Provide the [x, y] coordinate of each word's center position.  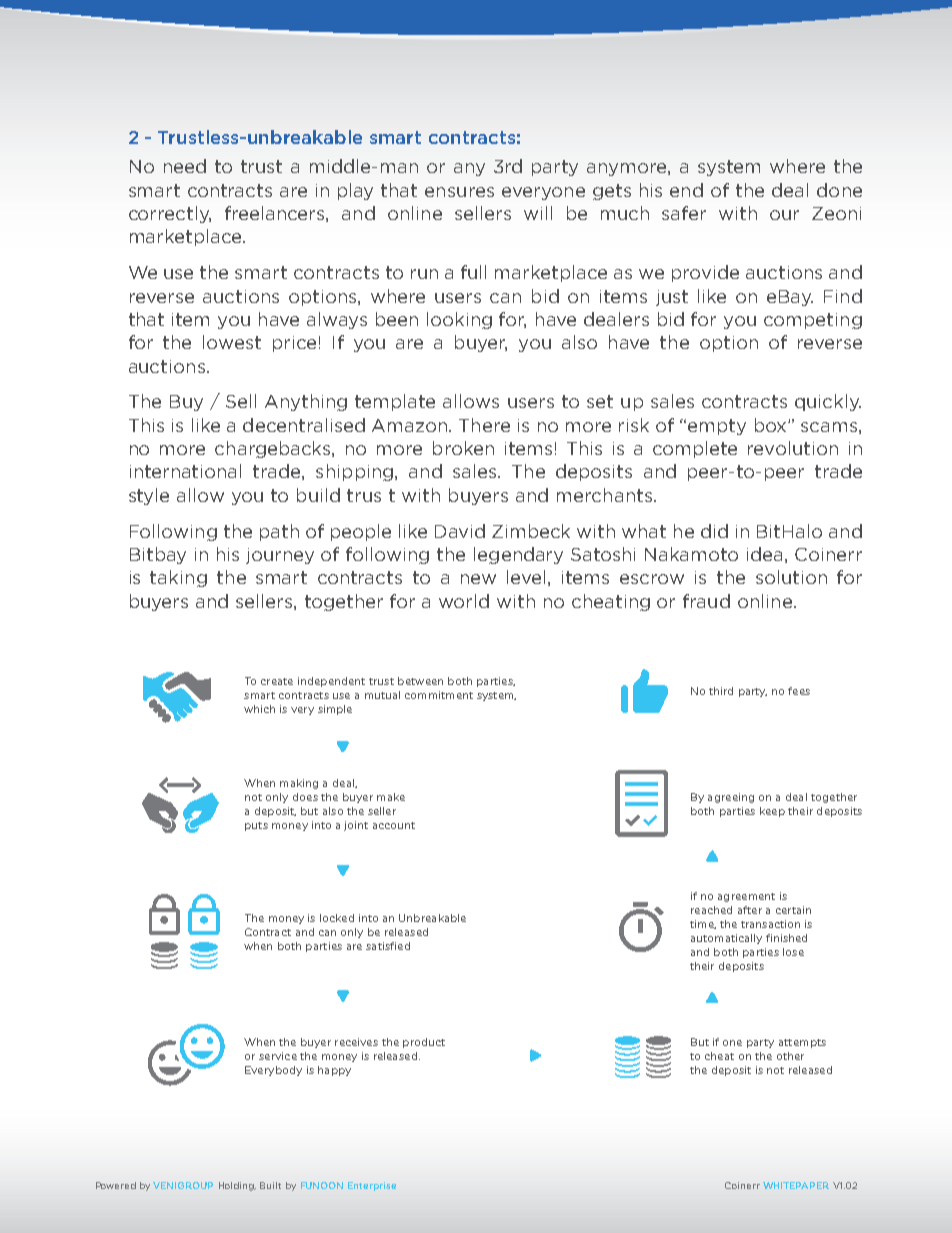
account [394, 825]
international [185, 471]
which [259, 709]
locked [337, 918]
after [750, 910]
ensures [459, 192]
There [484, 425]
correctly [170, 214]
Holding [237, 1186]
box [772, 425]
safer [684, 213]
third [721, 691]
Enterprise [372, 1186]
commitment [439, 695]
